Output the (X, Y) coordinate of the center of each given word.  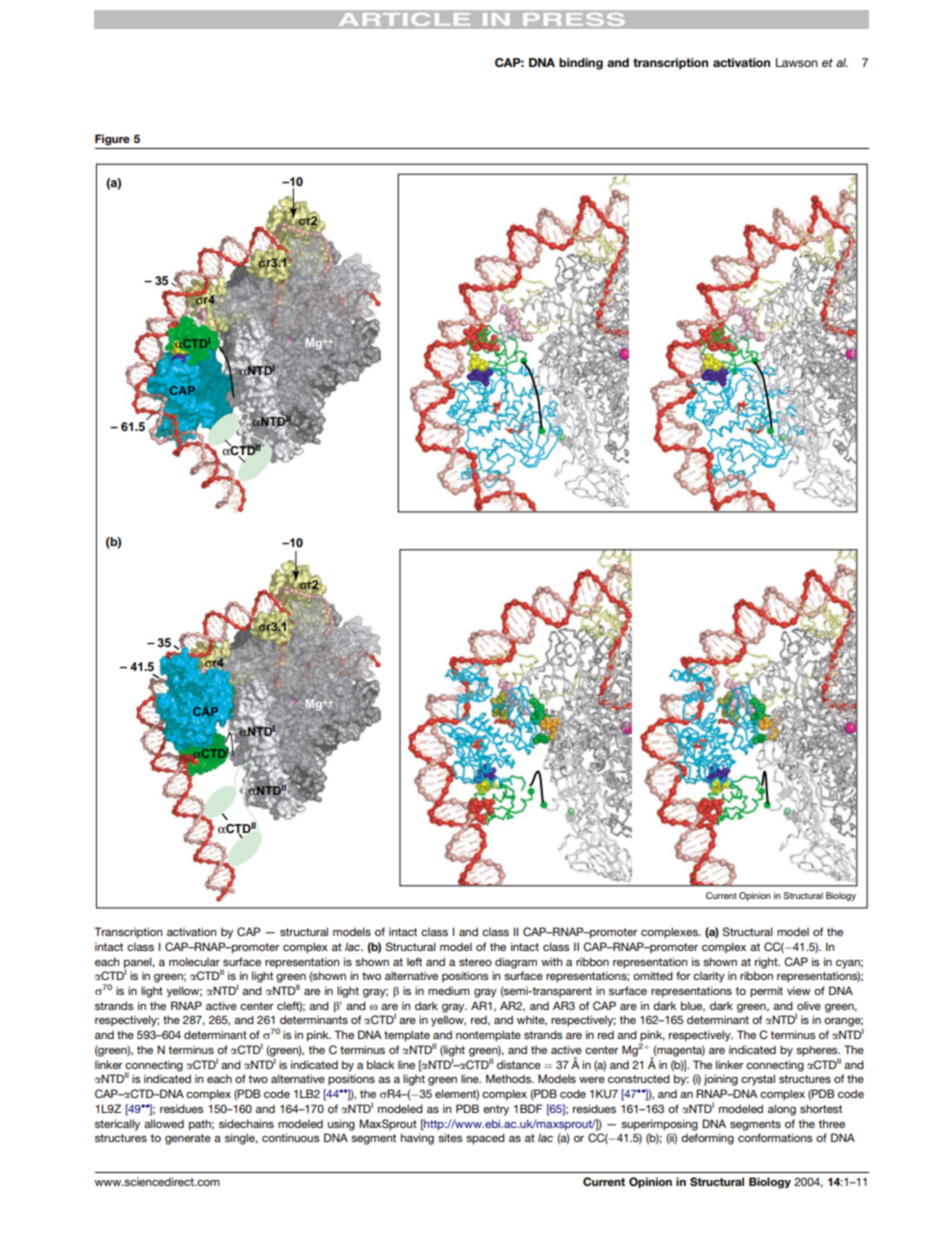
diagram (516, 963)
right (767, 963)
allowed (164, 1123)
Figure (112, 140)
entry (496, 1110)
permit (766, 992)
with (551, 961)
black (380, 1064)
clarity (709, 977)
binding (581, 64)
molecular (194, 961)
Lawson (797, 62)
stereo (475, 962)
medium (449, 990)
